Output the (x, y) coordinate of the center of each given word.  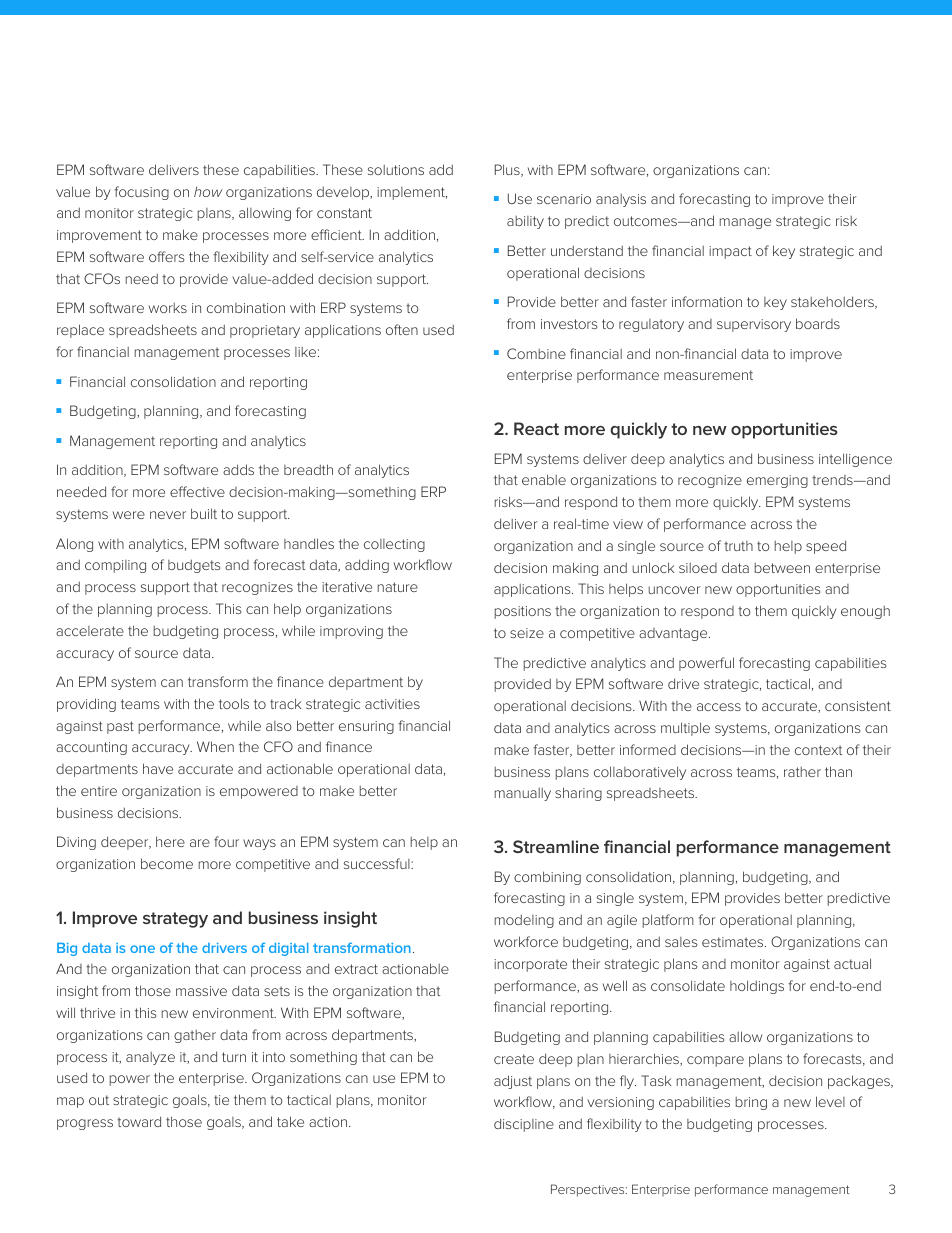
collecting (394, 545)
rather (802, 772)
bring (751, 1103)
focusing (141, 193)
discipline (524, 1125)
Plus (508, 170)
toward (139, 1121)
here (170, 841)
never (168, 515)
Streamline (556, 846)
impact (730, 252)
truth (738, 546)
